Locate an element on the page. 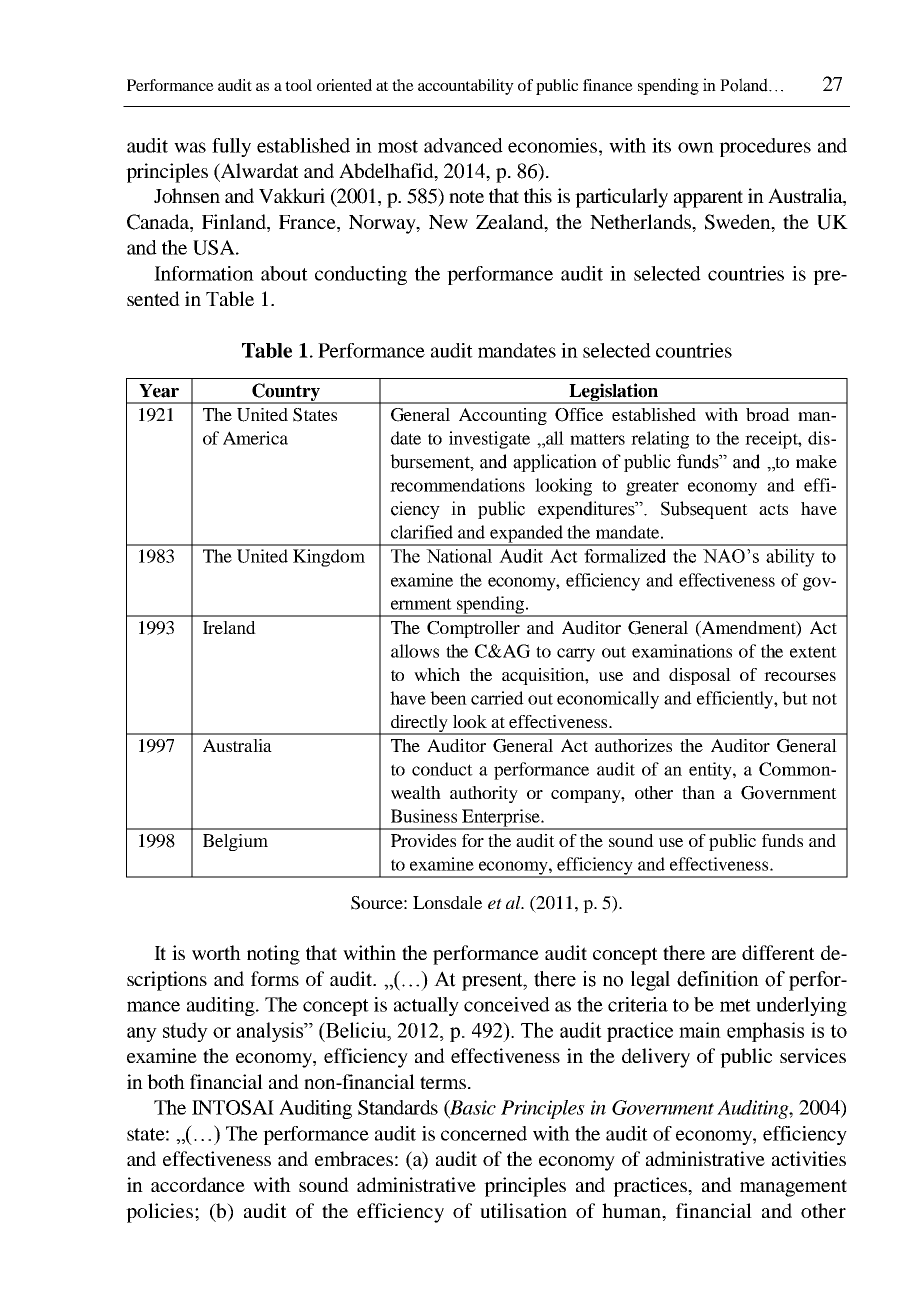 This document has height=1310, width=924. Country is located at coordinates (286, 393).
